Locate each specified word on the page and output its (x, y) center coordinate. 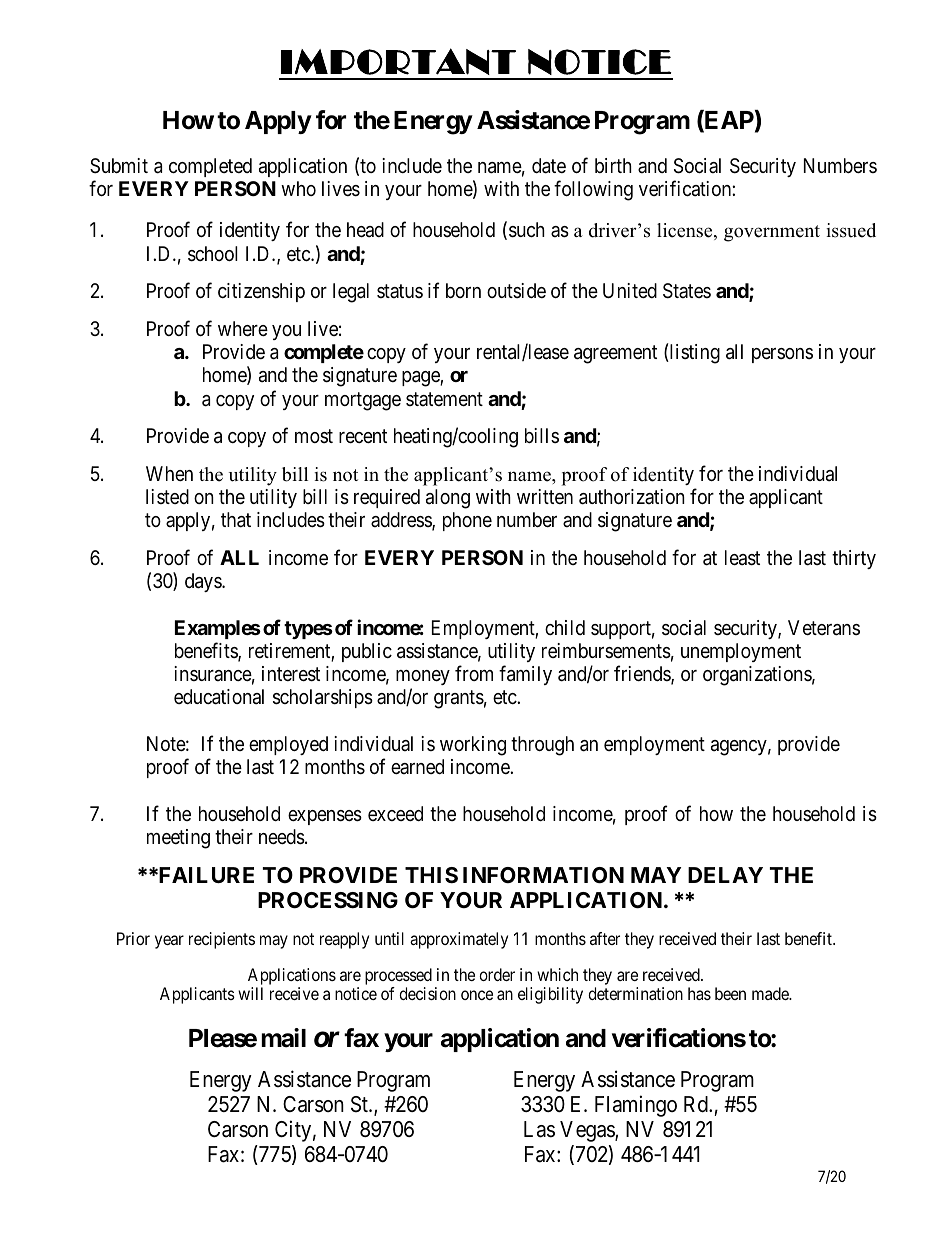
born (463, 290)
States (687, 291)
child (565, 627)
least (742, 558)
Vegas (588, 1131)
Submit (119, 166)
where (243, 328)
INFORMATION (543, 875)
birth (613, 165)
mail (283, 1038)
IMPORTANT (398, 61)
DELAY (725, 875)
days (204, 582)
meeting (178, 839)
